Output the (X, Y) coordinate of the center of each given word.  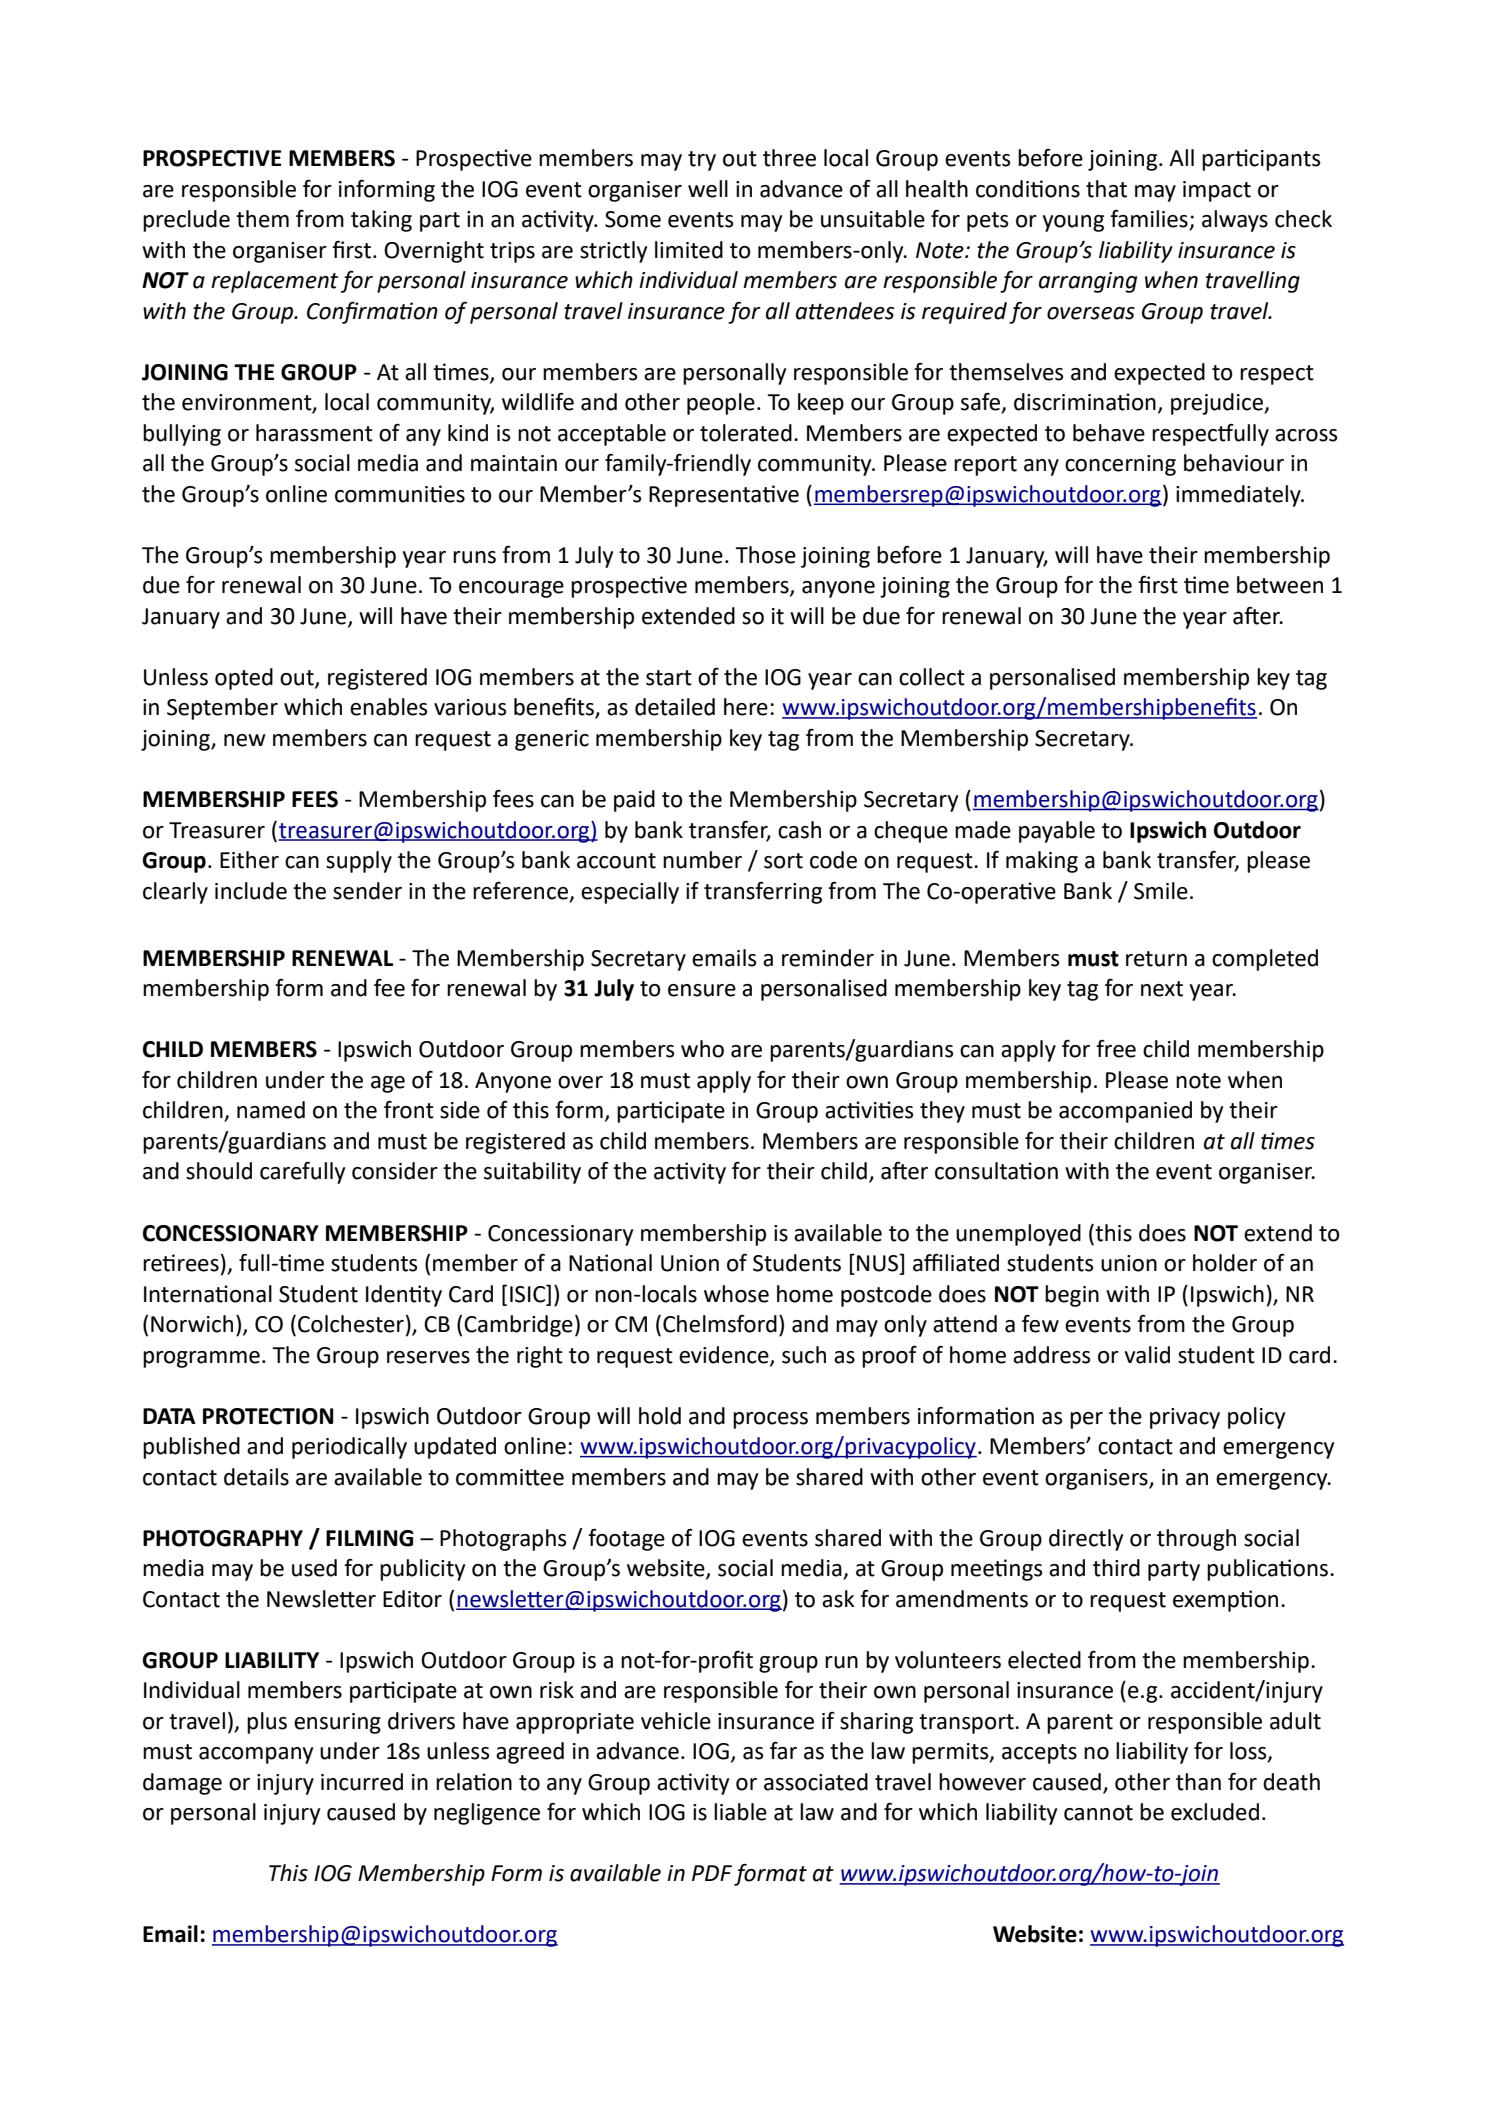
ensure (702, 990)
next (1162, 989)
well (708, 189)
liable (740, 1812)
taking (381, 221)
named (271, 1110)
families (1150, 220)
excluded (1215, 1812)
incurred (362, 1782)
